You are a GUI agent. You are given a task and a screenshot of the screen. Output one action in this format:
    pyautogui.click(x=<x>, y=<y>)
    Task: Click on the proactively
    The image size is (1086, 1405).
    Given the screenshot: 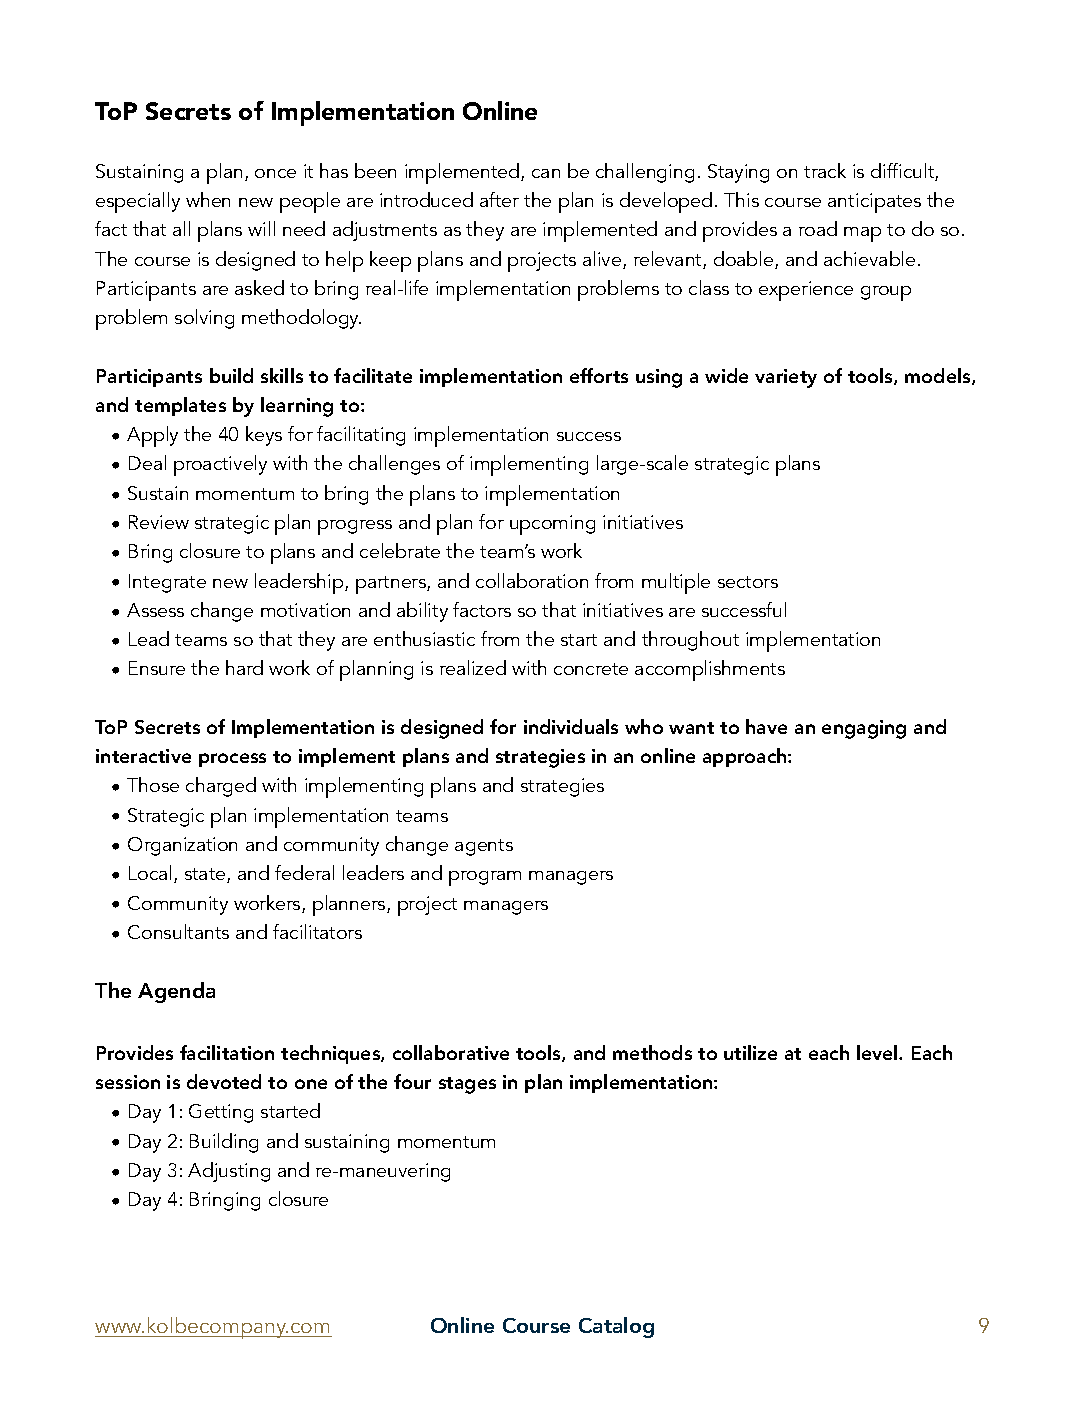 What is the action you would take?
    pyautogui.click(x=220, y=465)
